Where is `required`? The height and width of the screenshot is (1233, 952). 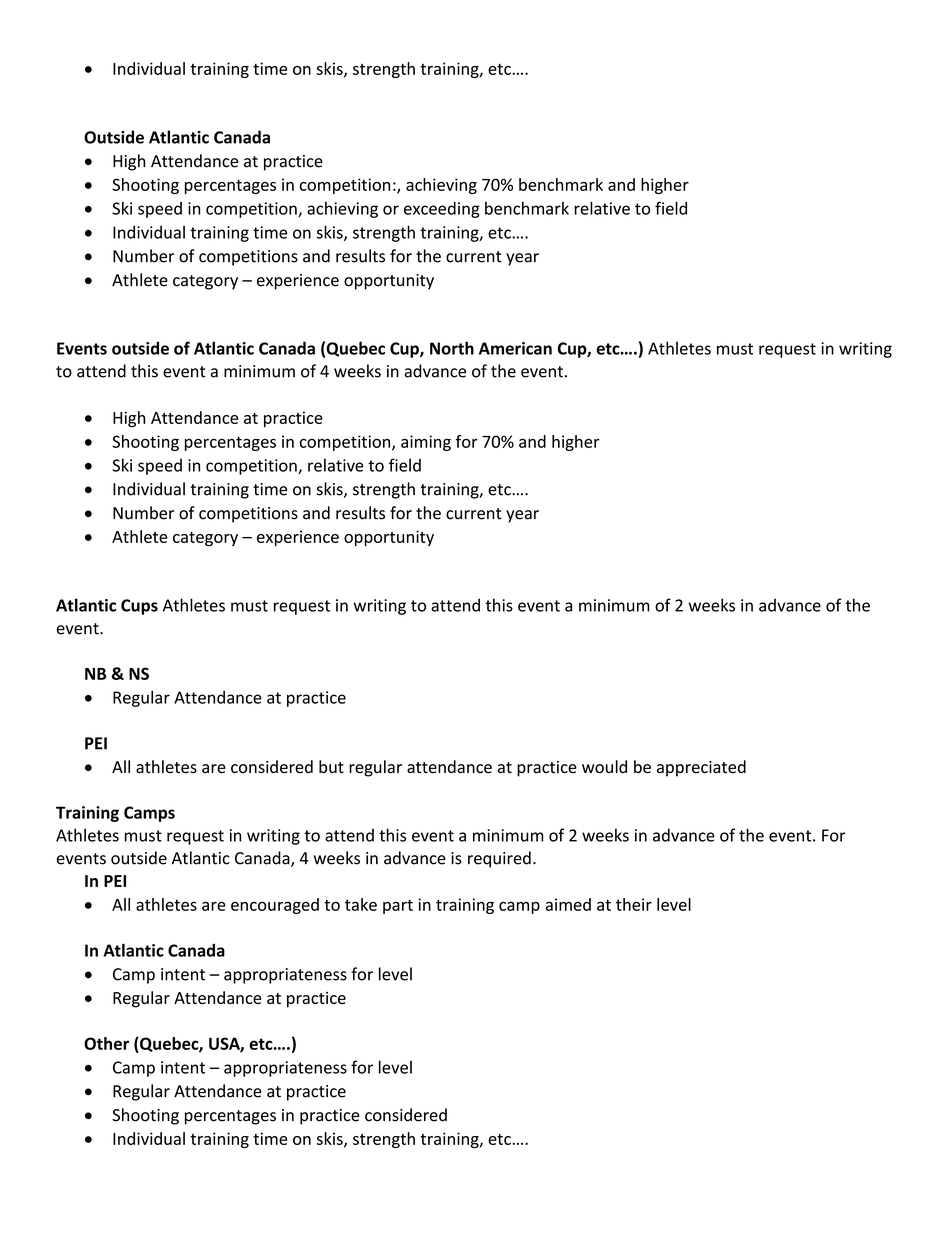 required is located at coordinates (499, 859).
